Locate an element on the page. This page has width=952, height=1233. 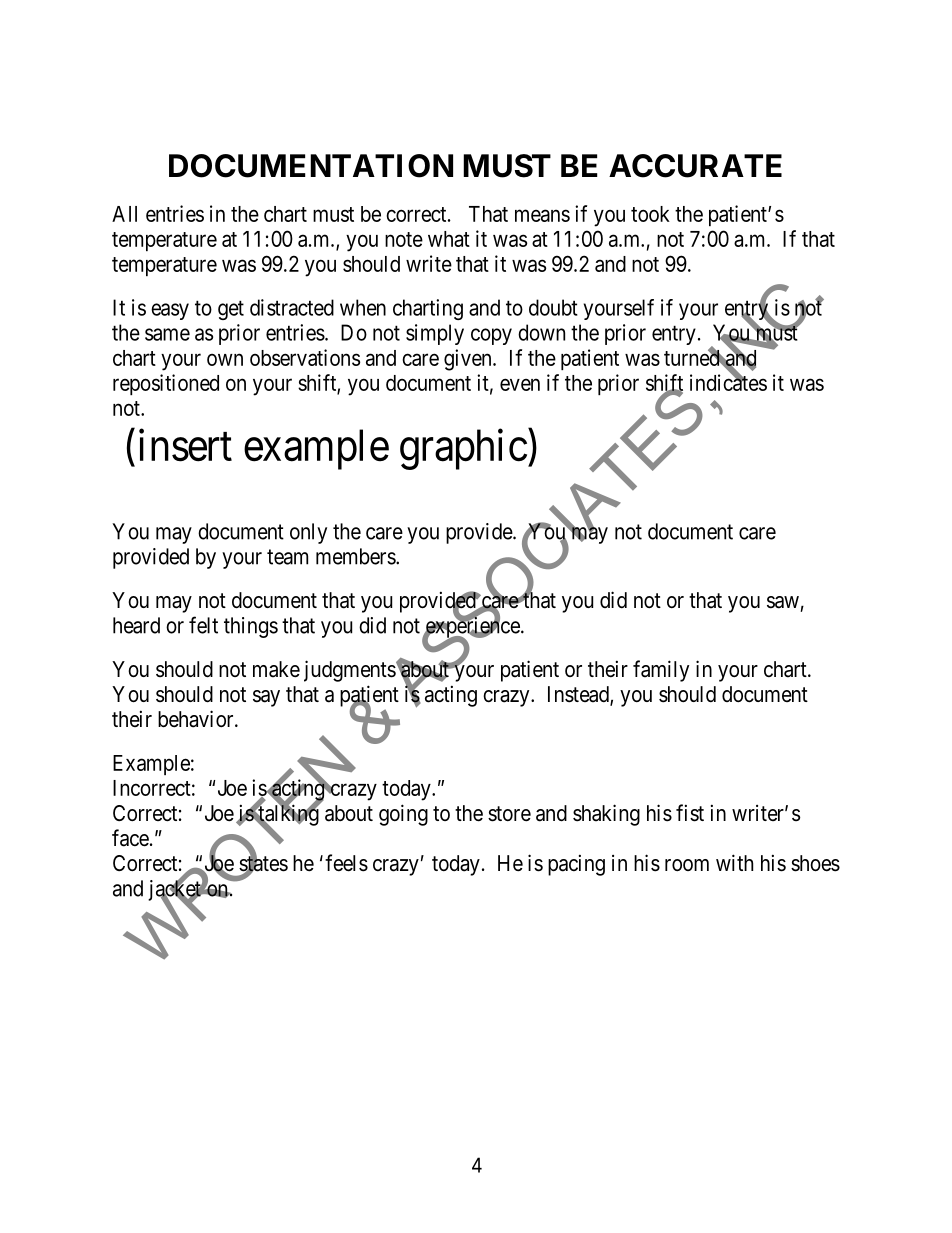
same is located at coordinates (167, 334).
